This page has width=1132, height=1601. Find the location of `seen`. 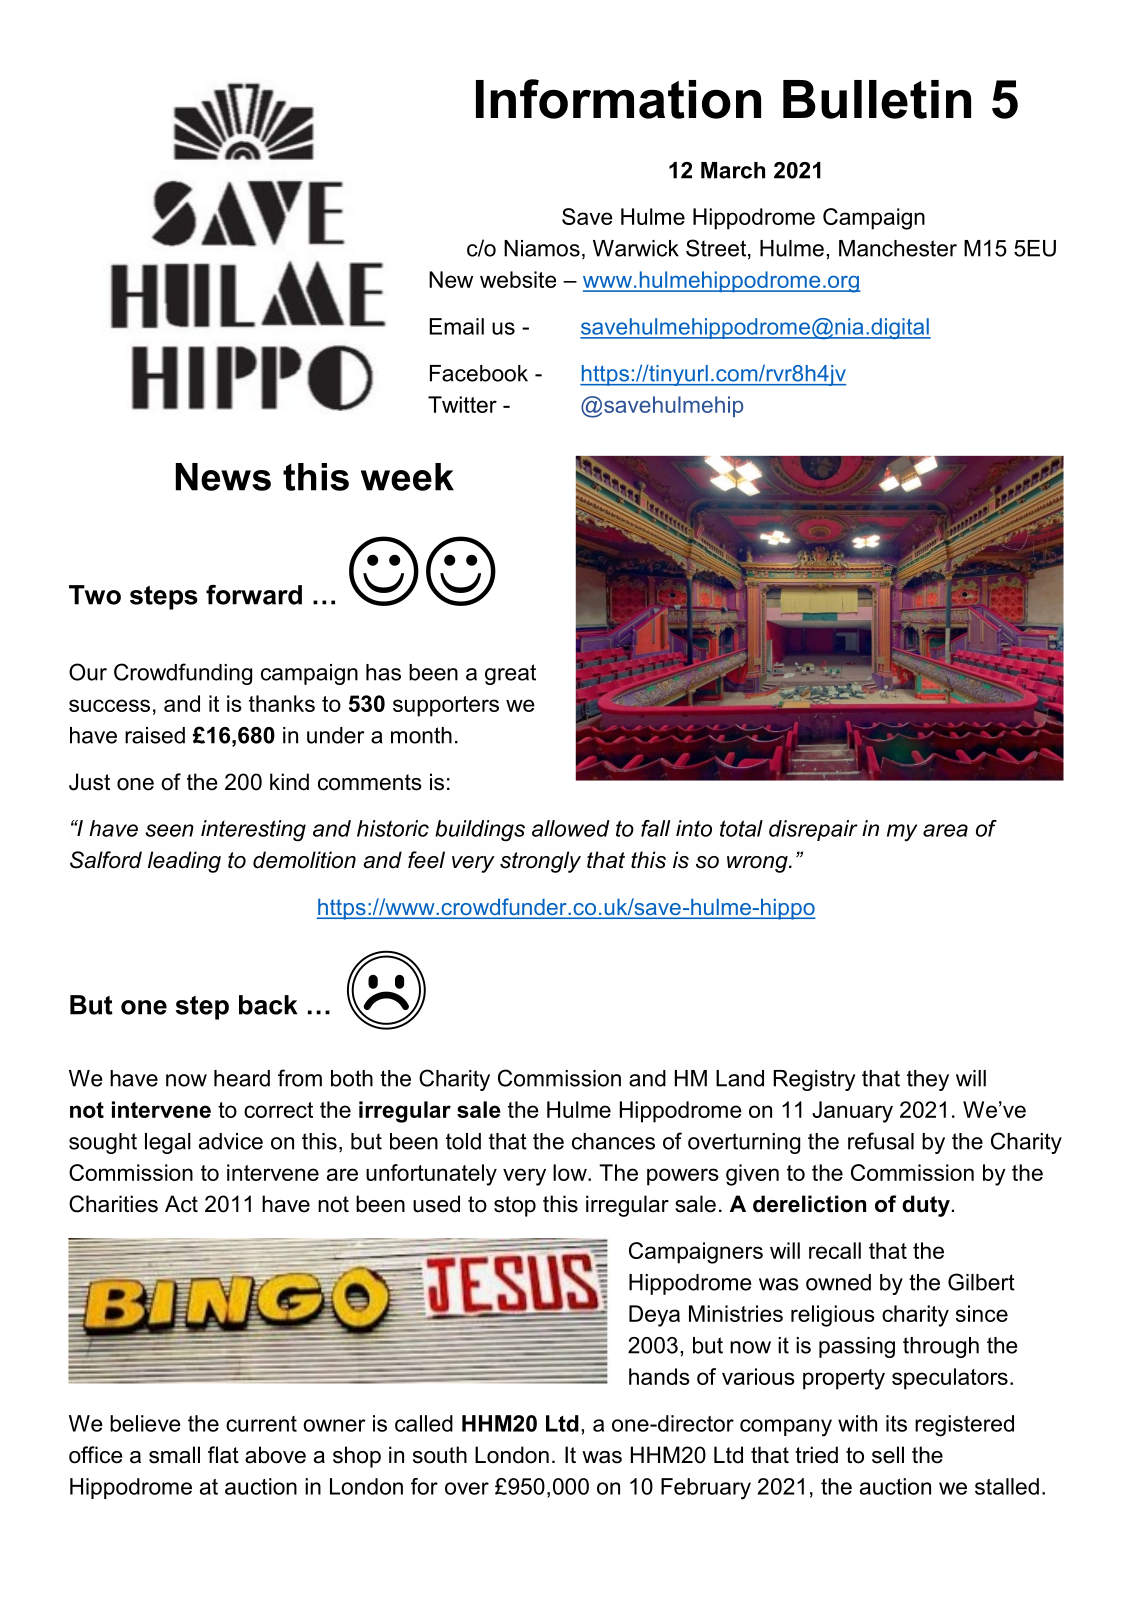

seen is located at coordinates (169, 830).
